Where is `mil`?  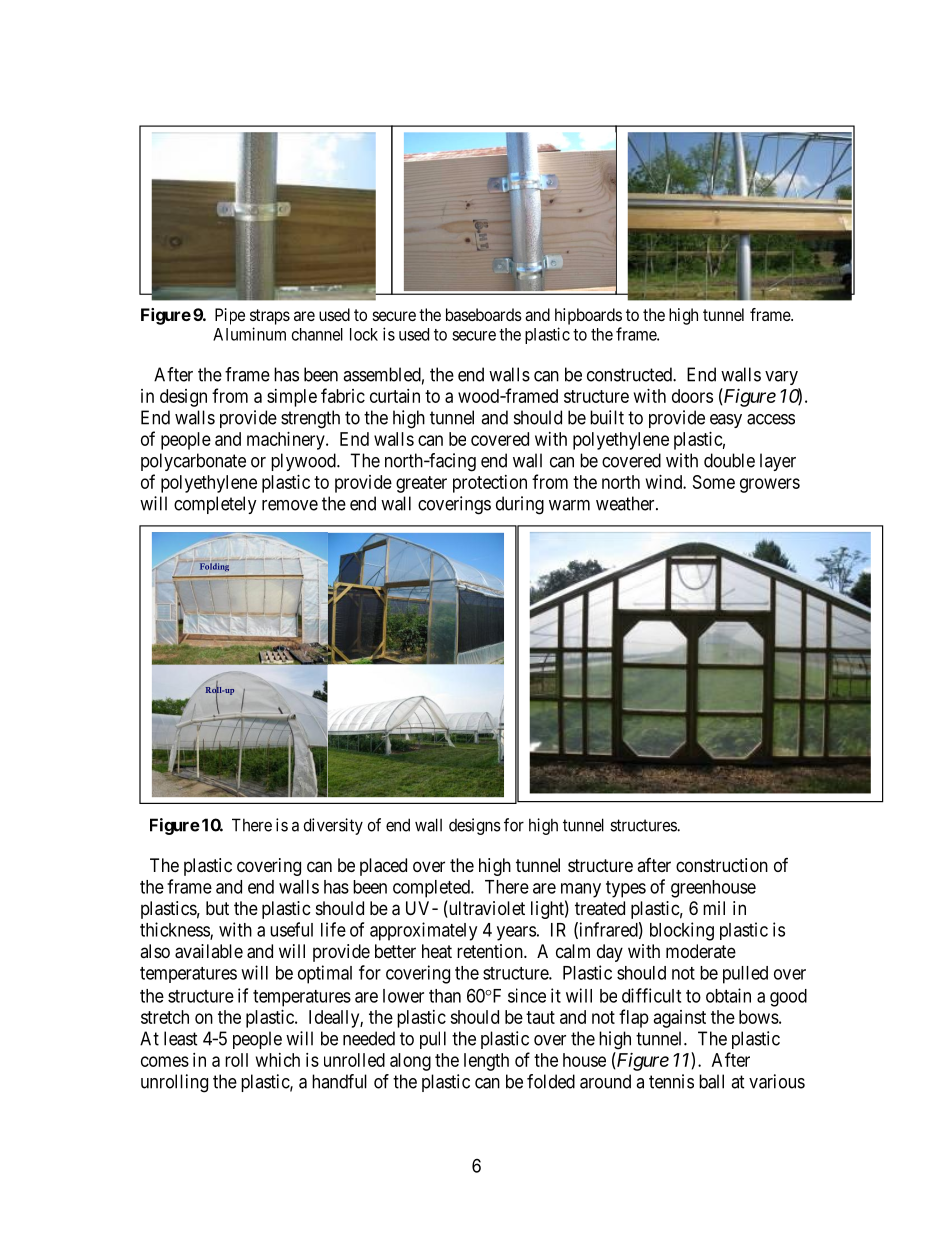 mil is located at coordinates (714, 908).
